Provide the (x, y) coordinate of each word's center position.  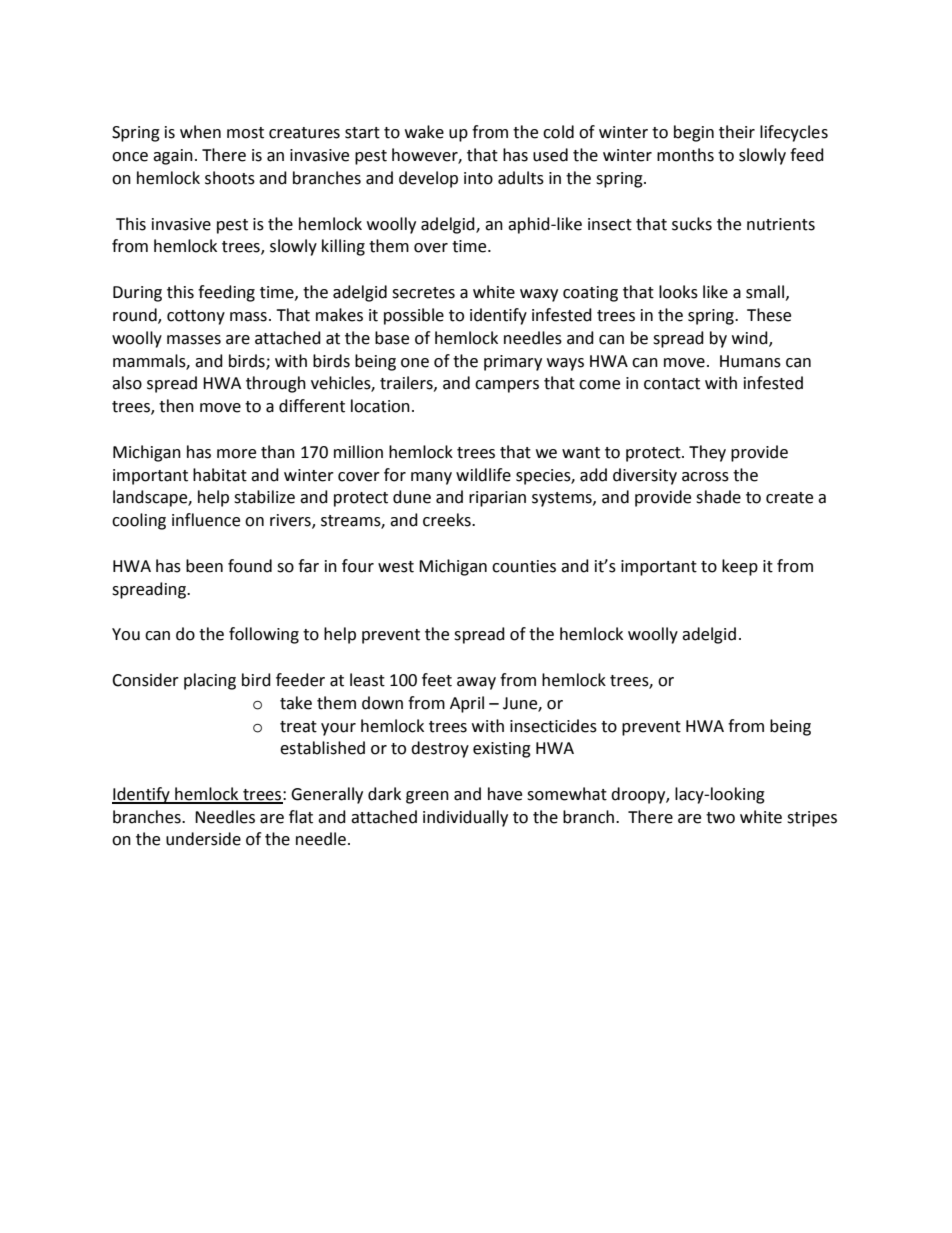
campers (507, 386)
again (173, 157)
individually (465, 818)
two (720, 818)
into (478, 178)
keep (740, 567)
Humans (750, 361)
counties (524, 566)
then (176, 406)
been (204, 566)
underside (203, 839)
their (737, 132)
